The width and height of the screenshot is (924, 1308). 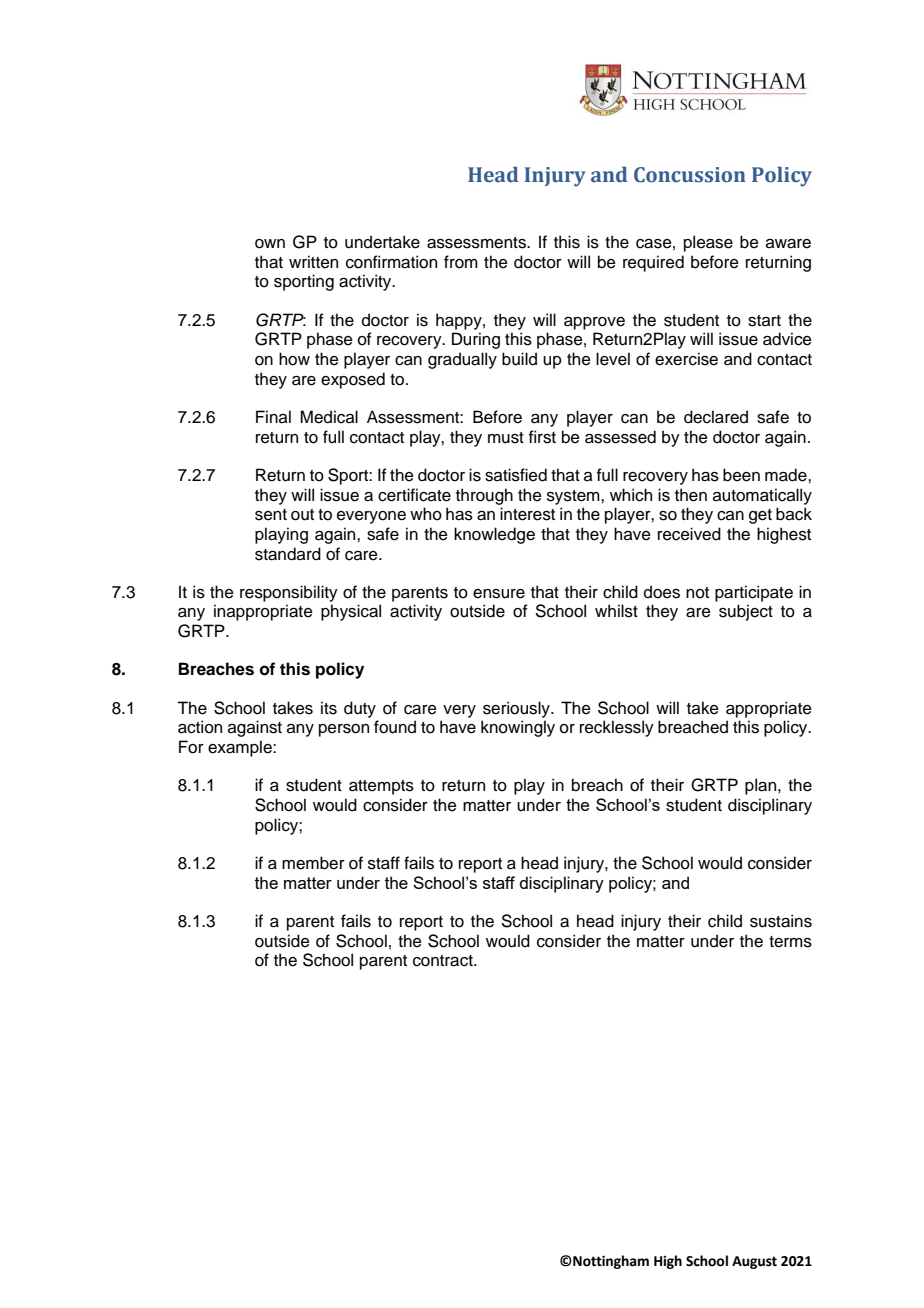 I want to click on from, so click(x=461, y=262).
